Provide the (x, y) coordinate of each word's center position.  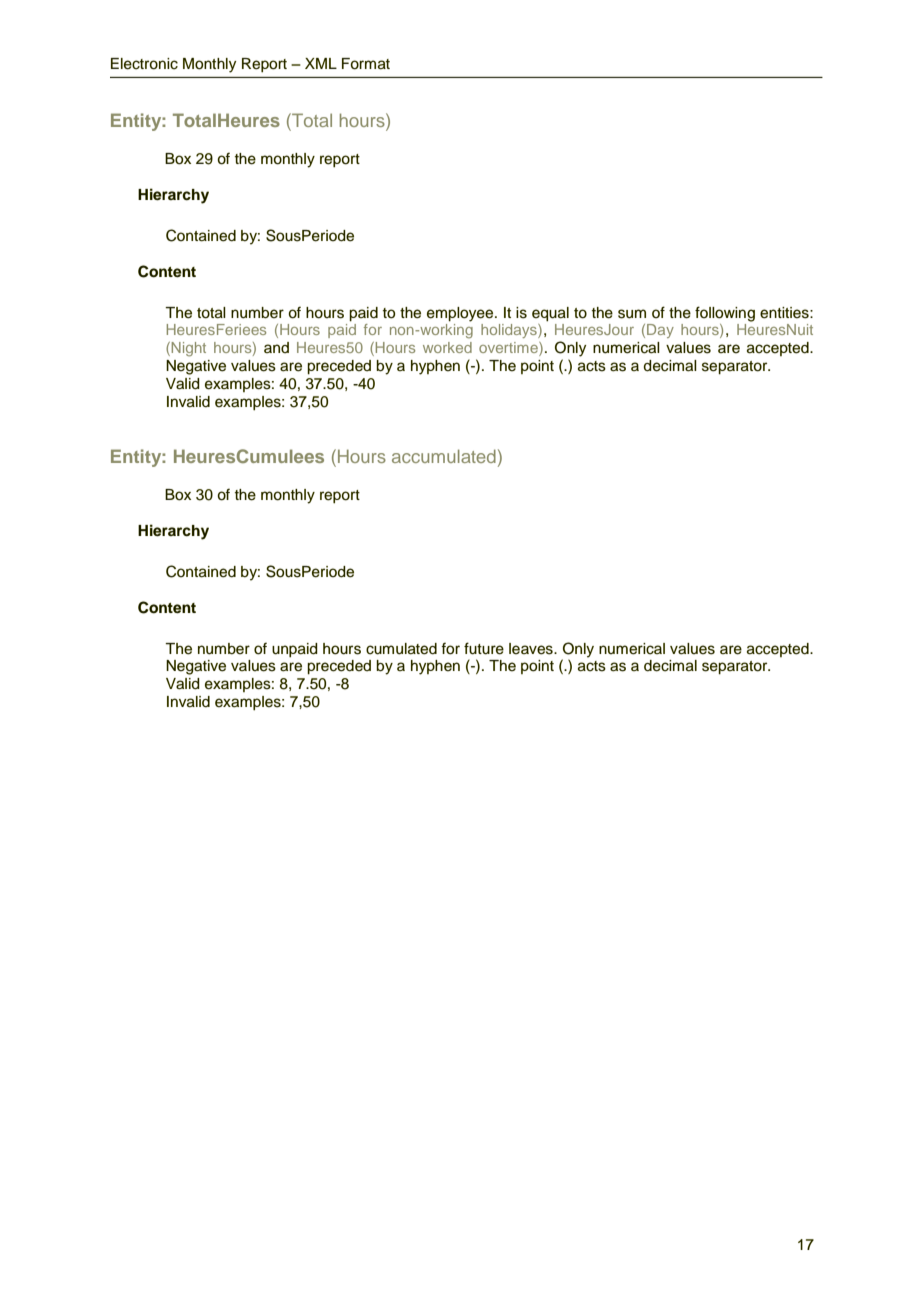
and (276, 348)
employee (461, 314)
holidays (510, 331)
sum (632, 314)
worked (447, 347)
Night (189, 349)
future (484, 648)
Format (366, 64)
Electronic (144, 64)
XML (321, 63)
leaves (532, 649)
